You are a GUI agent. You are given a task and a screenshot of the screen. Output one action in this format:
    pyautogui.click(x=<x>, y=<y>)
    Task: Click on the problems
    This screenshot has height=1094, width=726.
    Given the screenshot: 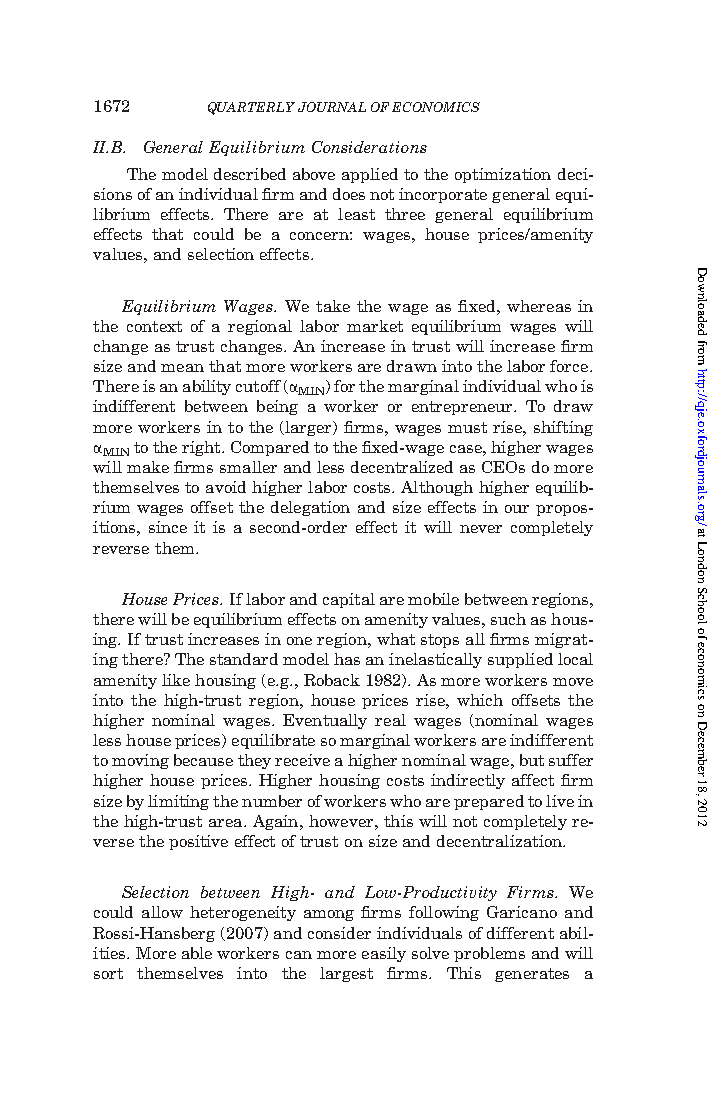 What is the action you would take?
    pyautogui.click(x=489, y=954)
